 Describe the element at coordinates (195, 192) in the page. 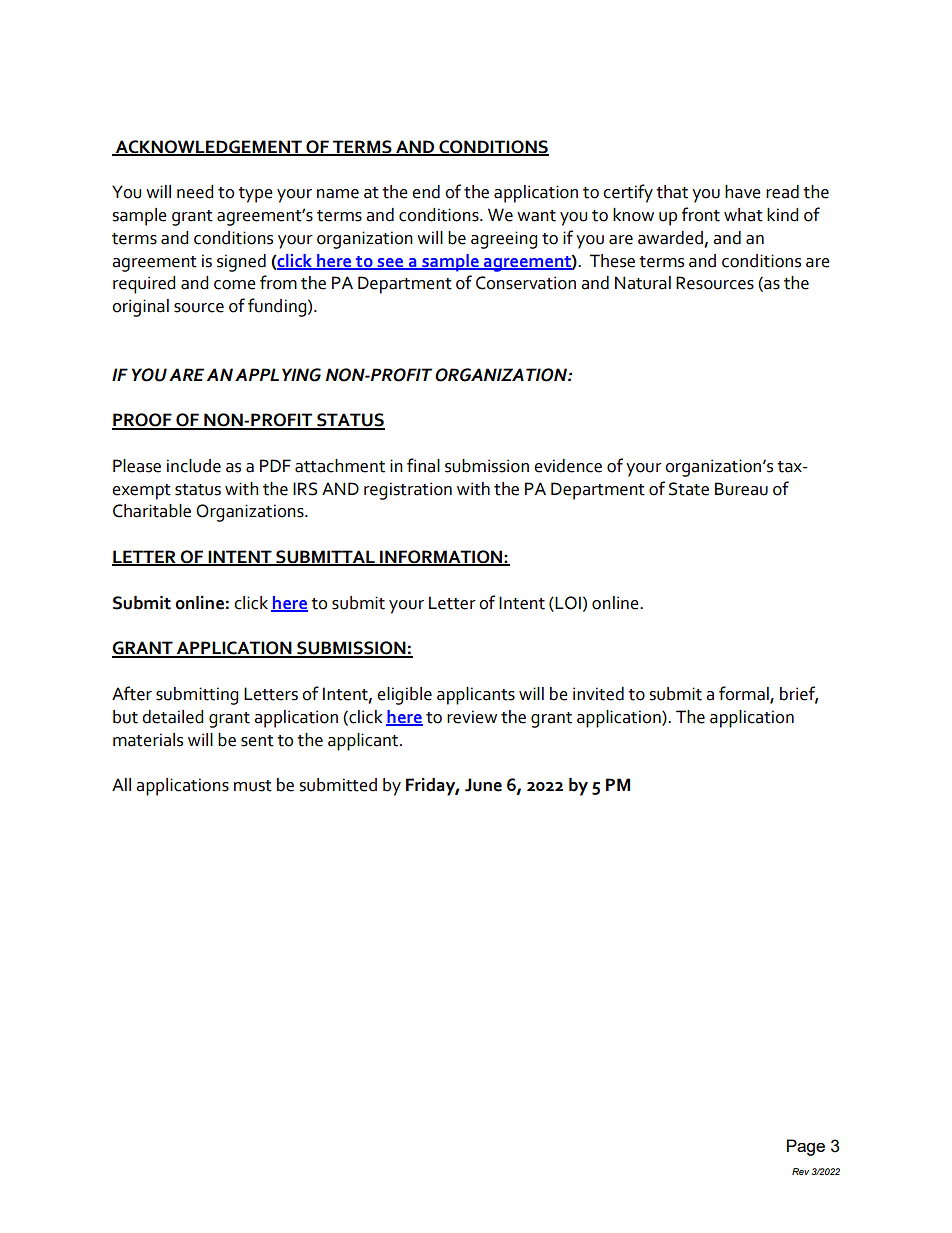

I see `need` at that location.
